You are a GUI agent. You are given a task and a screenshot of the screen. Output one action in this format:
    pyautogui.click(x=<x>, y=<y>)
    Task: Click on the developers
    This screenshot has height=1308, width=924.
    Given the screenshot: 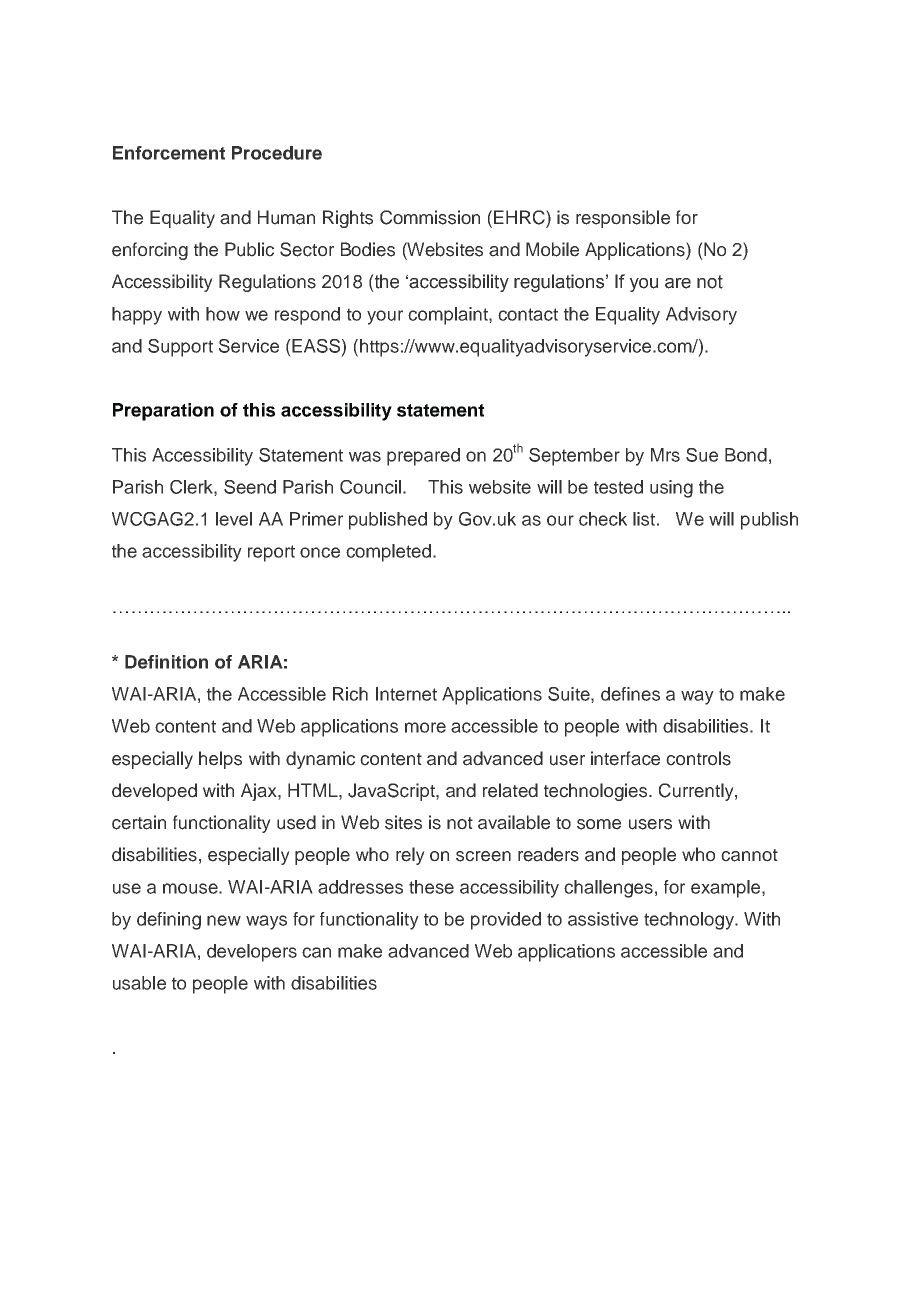 What is the action you would take?
    pyautogui.click(x=252, y=953)
